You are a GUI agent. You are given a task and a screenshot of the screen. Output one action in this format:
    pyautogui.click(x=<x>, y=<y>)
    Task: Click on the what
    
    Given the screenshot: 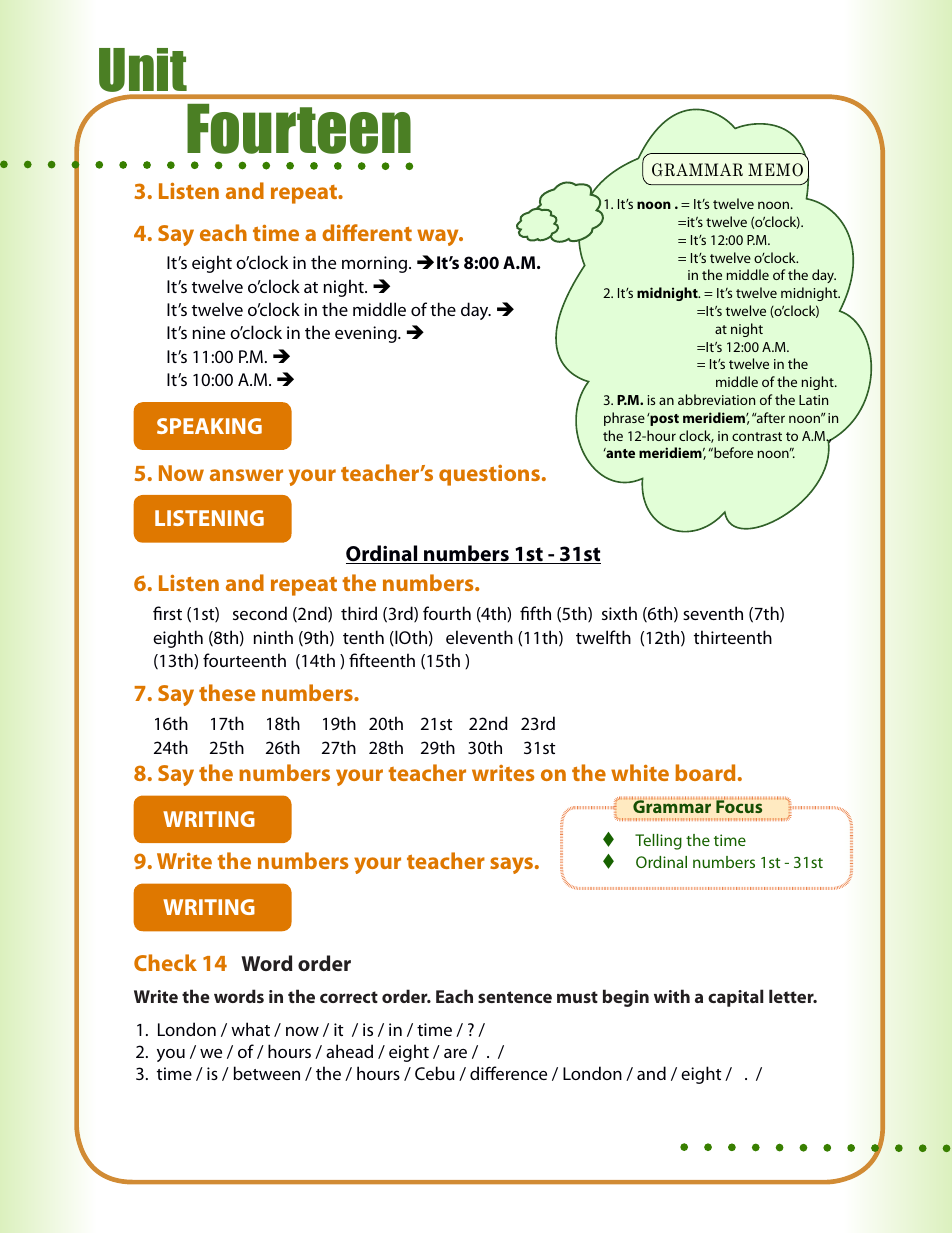 What is the action you would take?
    pyautogui.click(x=250, y=1029)
